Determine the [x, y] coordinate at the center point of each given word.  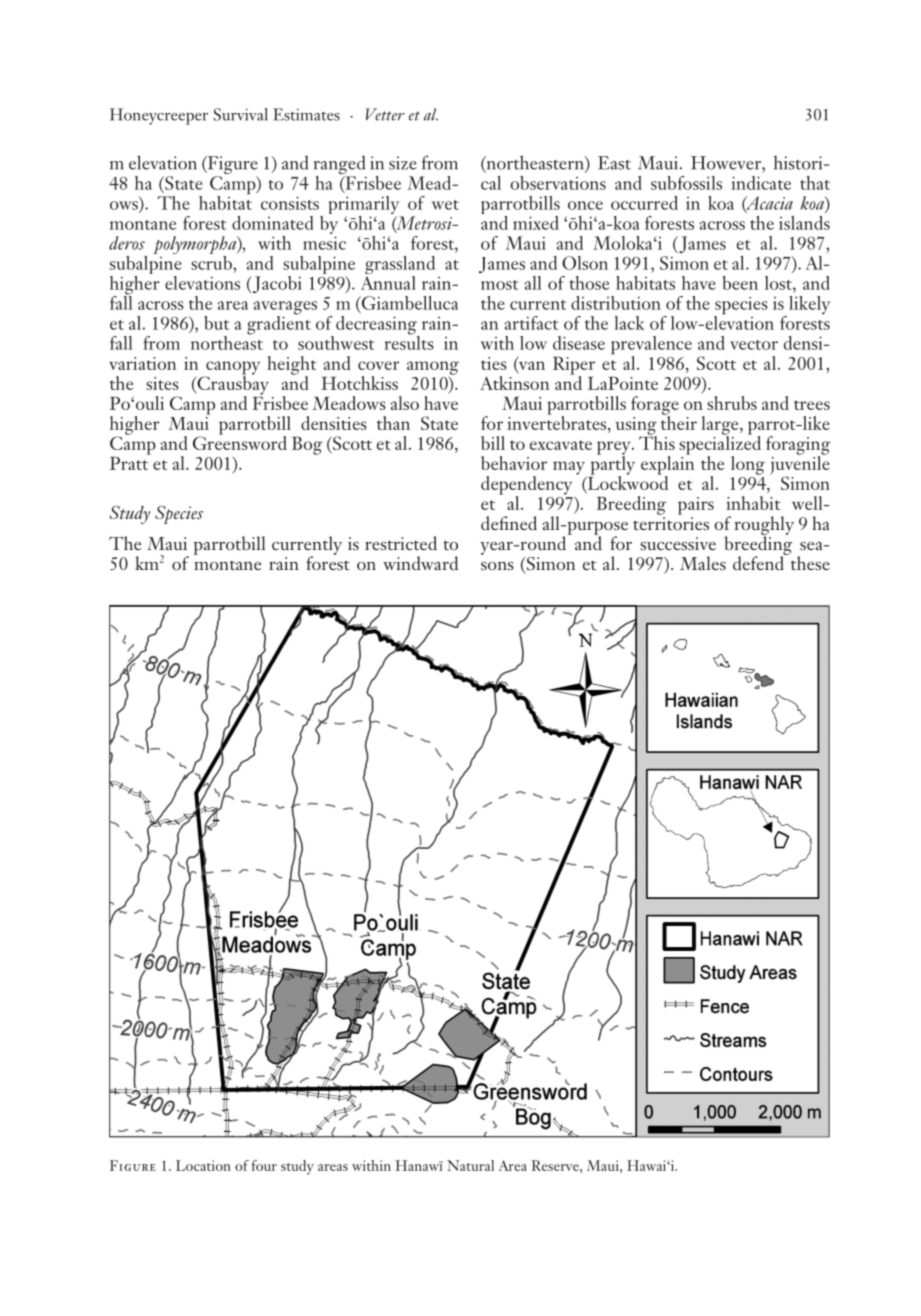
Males [703, 563]
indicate [761, 183]
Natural [470, 1165]
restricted [401, 543]
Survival [241, 114]
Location [203, 1165]
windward [420, 563]
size [403, 163]
